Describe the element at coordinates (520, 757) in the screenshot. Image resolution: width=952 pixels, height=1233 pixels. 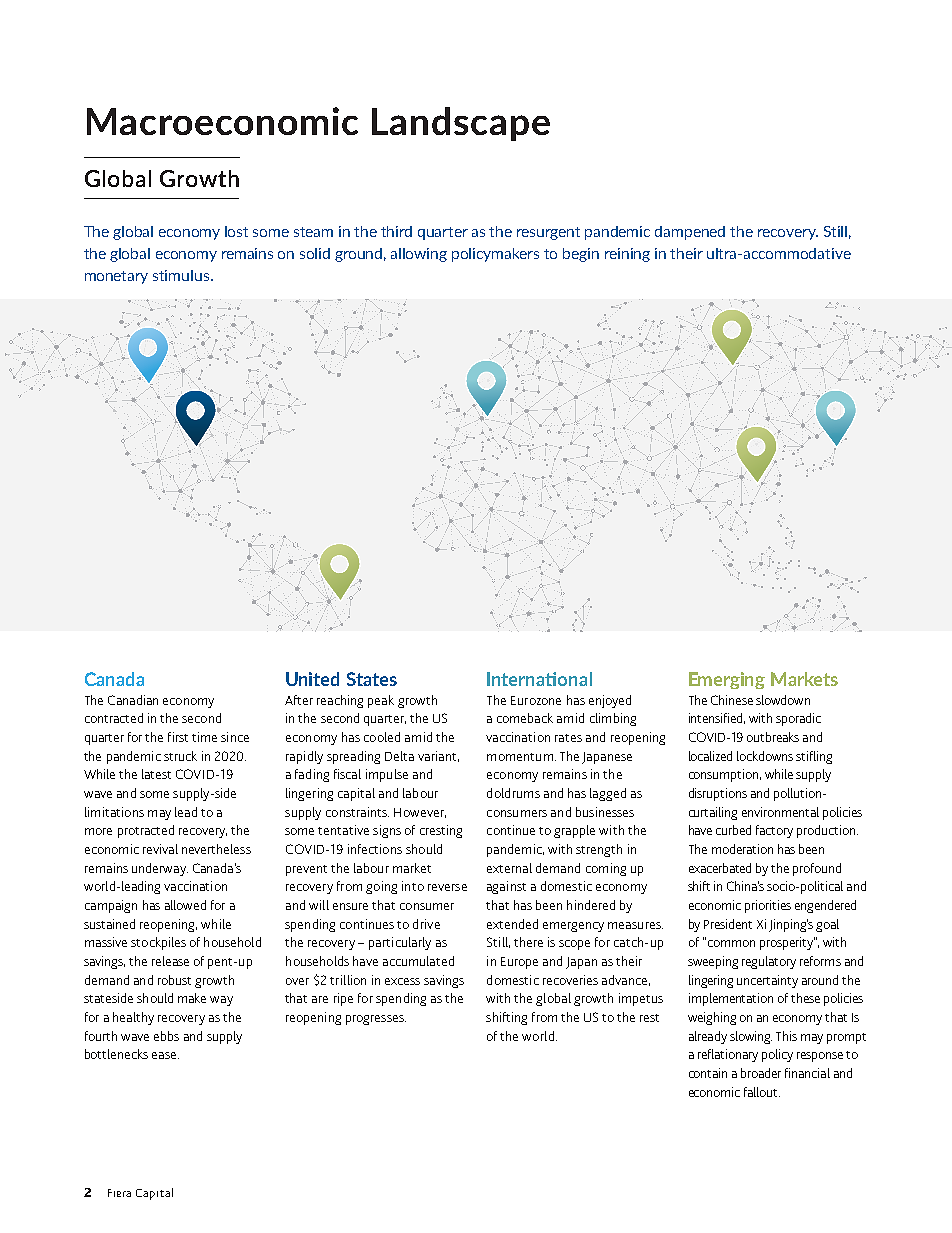
I see `momentum` at that location.
